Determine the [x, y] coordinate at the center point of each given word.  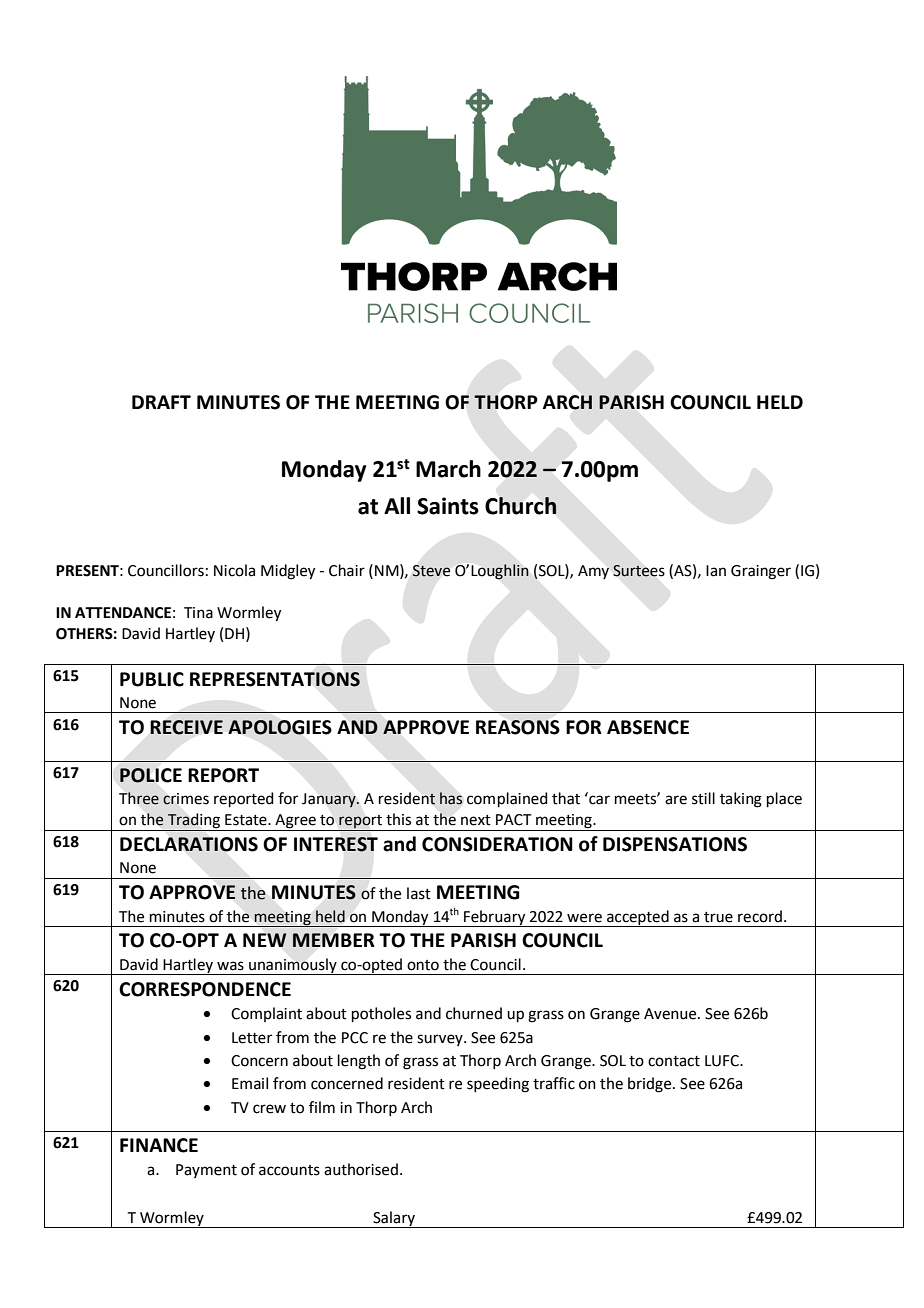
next [476, 820]
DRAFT [161, 402]
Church [521, 506]
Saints [448, 506]
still [703, 798]
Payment [206, 1171]
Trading [194, 822]
